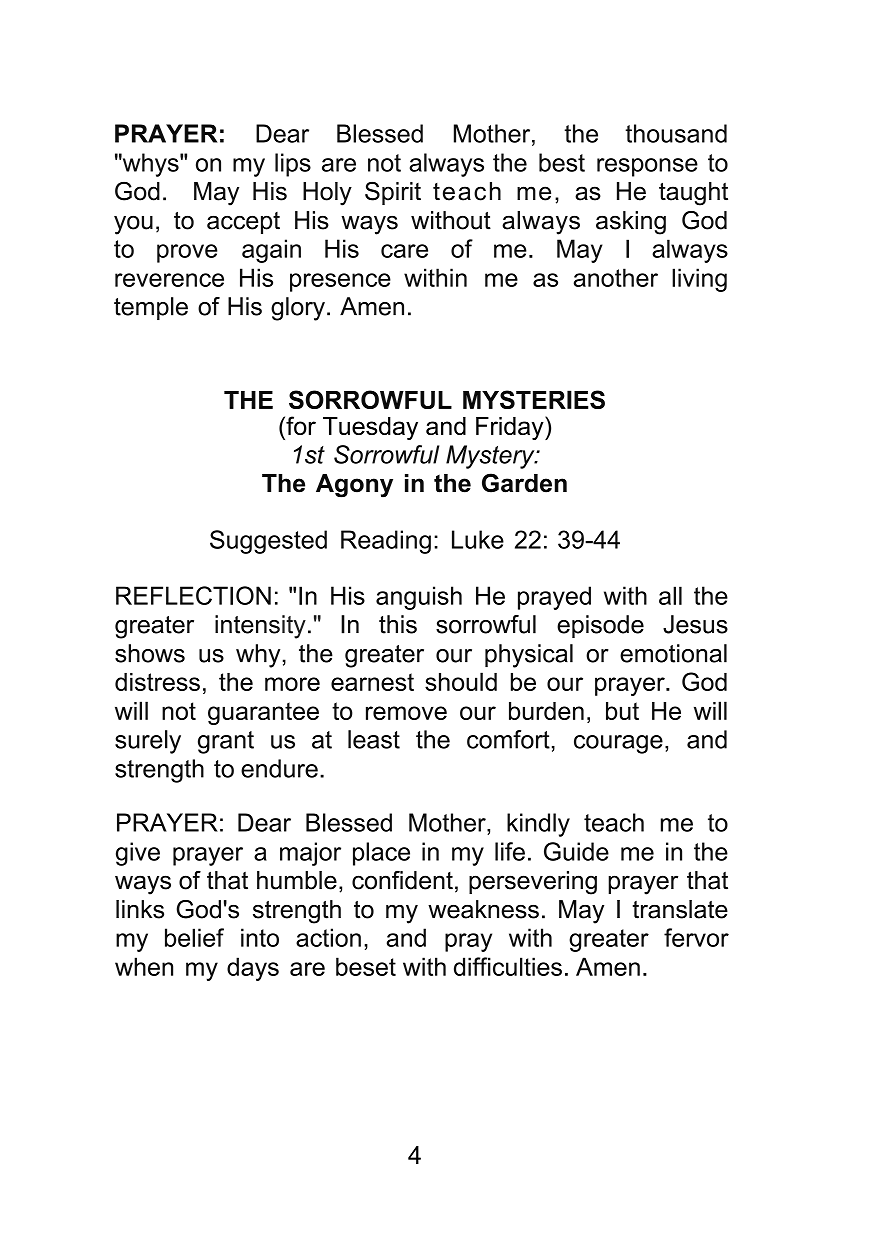  What do you see at coordinates (618, 744) in the screenshot?
I see `courage` at bounding box center [618, 744].
